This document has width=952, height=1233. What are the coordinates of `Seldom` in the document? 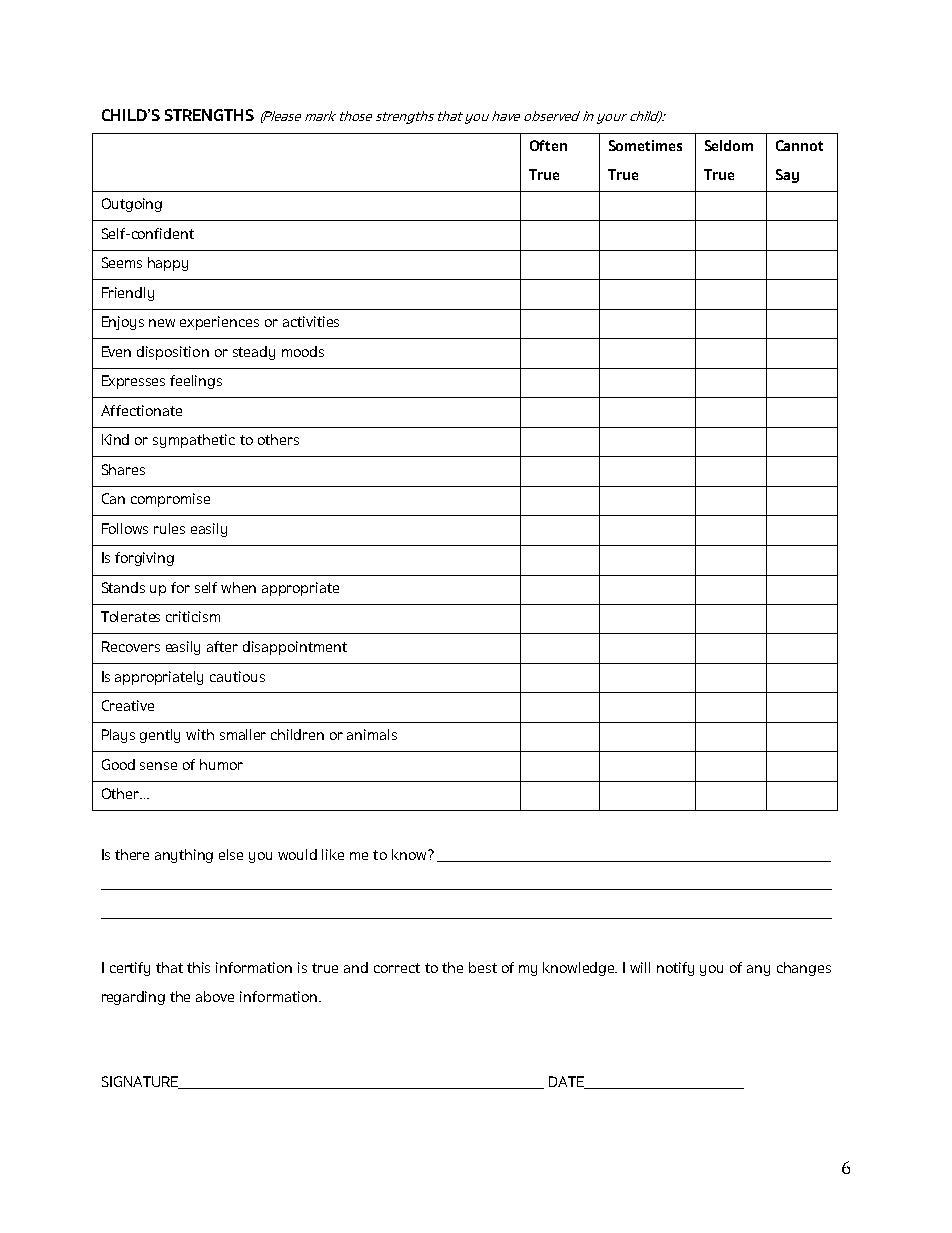 It's located at (729, 145).
